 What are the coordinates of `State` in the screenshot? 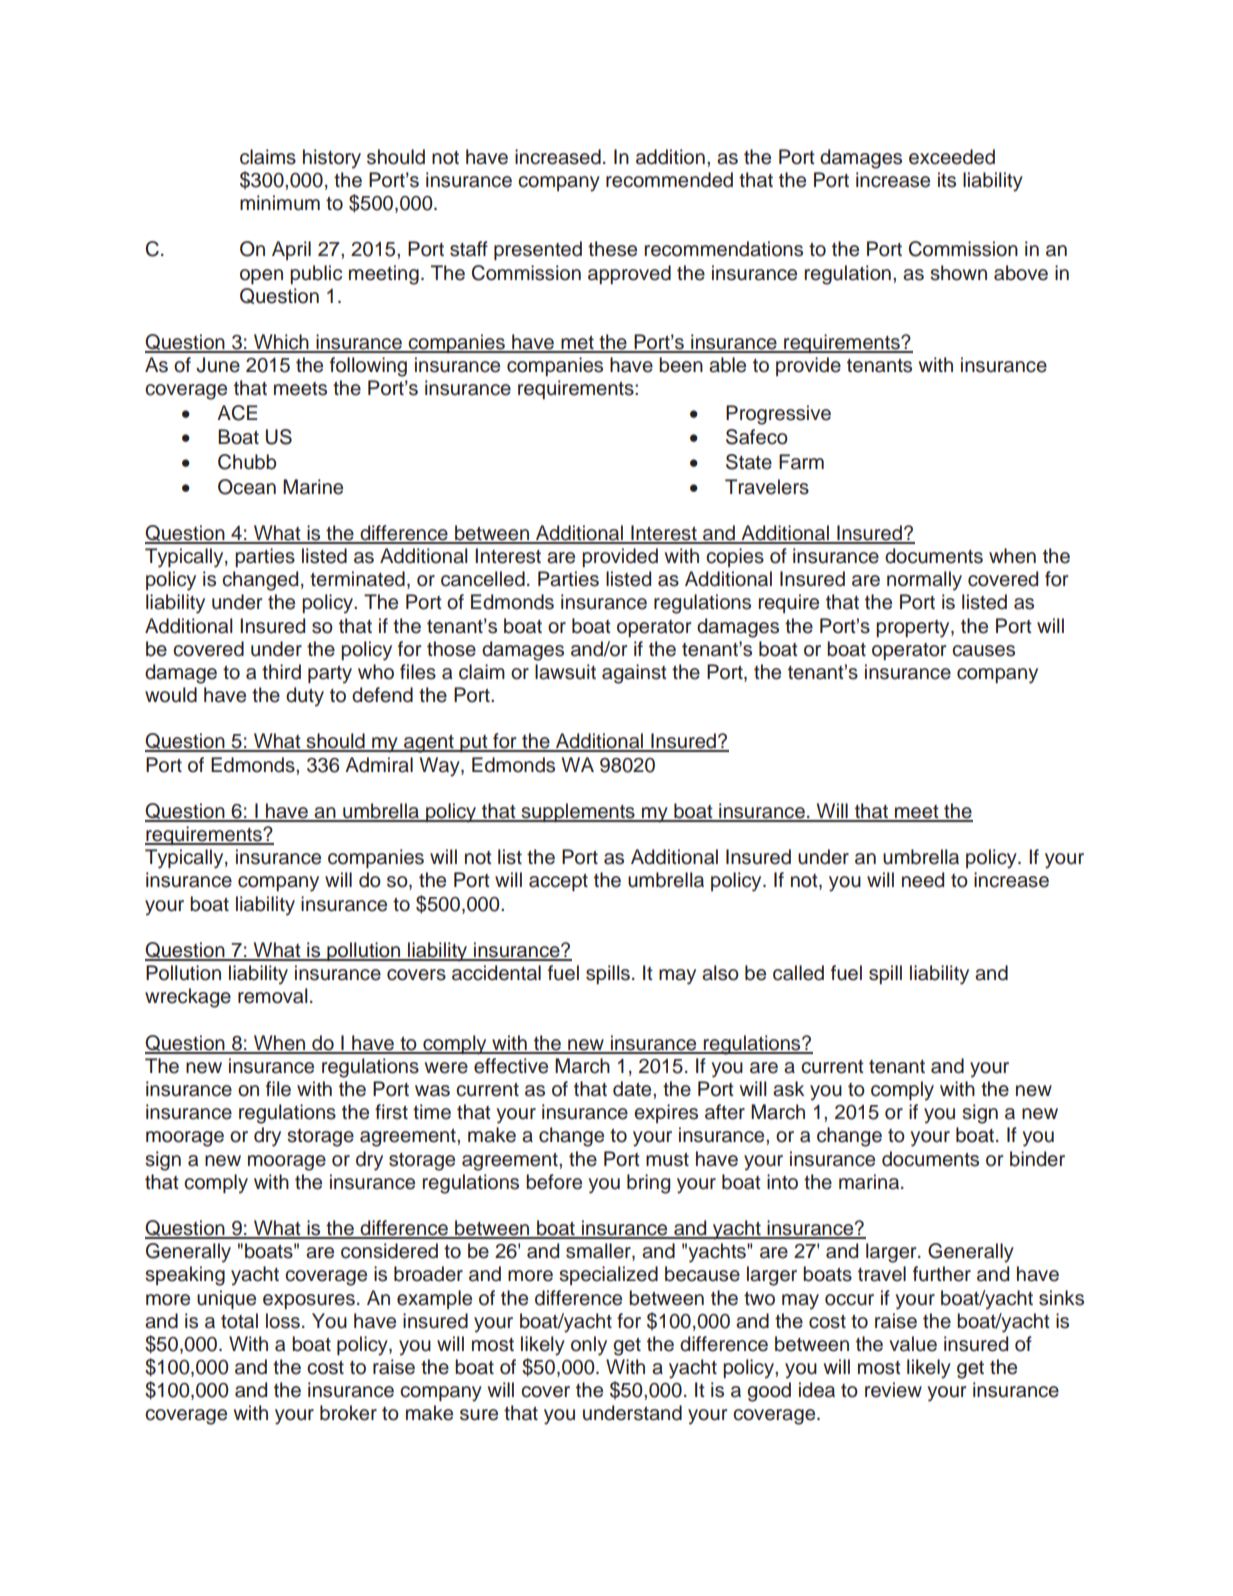 It's located at (749, 462).
